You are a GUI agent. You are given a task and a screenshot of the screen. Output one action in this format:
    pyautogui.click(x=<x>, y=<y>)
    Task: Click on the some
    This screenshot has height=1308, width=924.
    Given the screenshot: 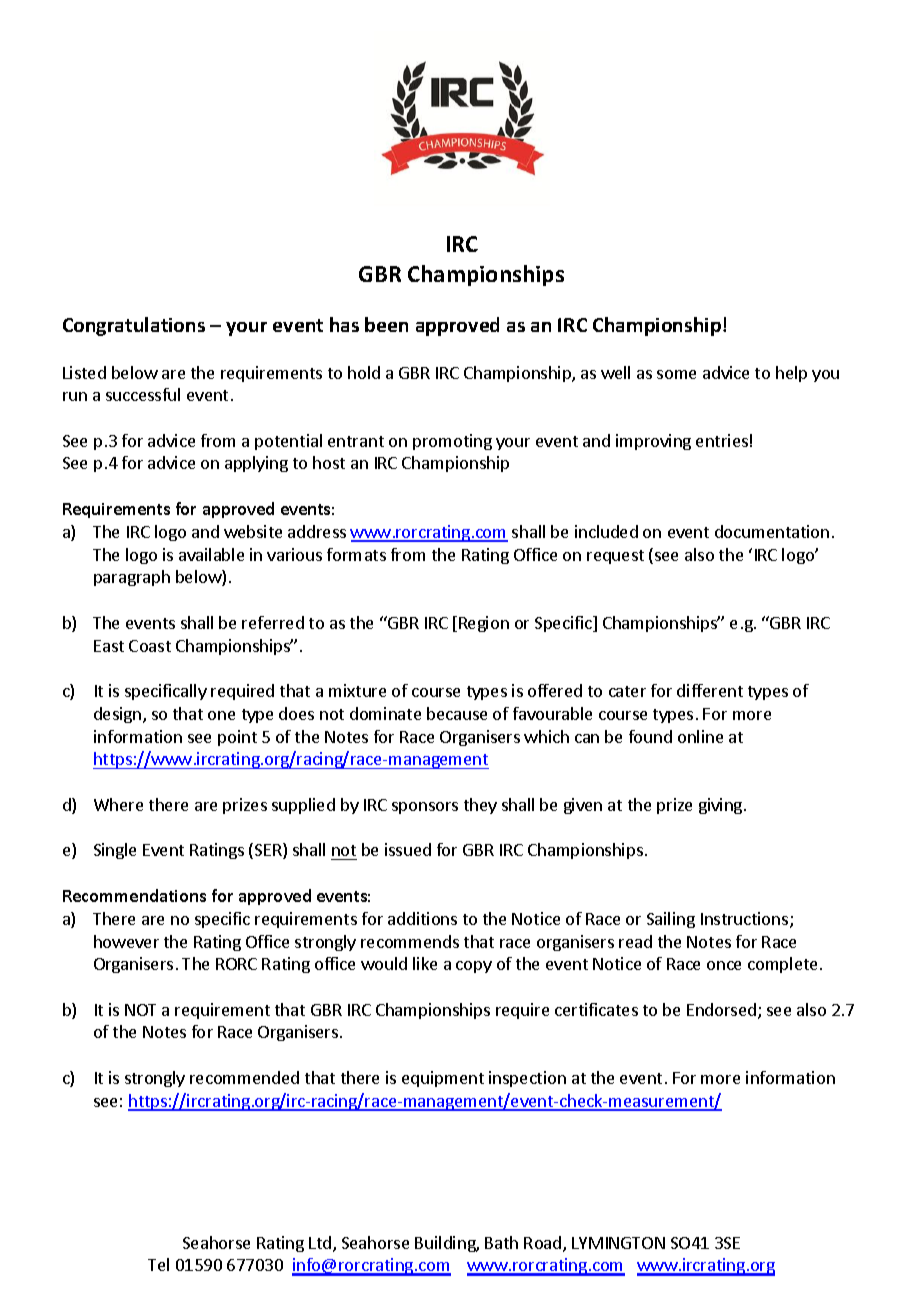 What is the action you would take?
    pyautogui.click(x=676, y=374)
